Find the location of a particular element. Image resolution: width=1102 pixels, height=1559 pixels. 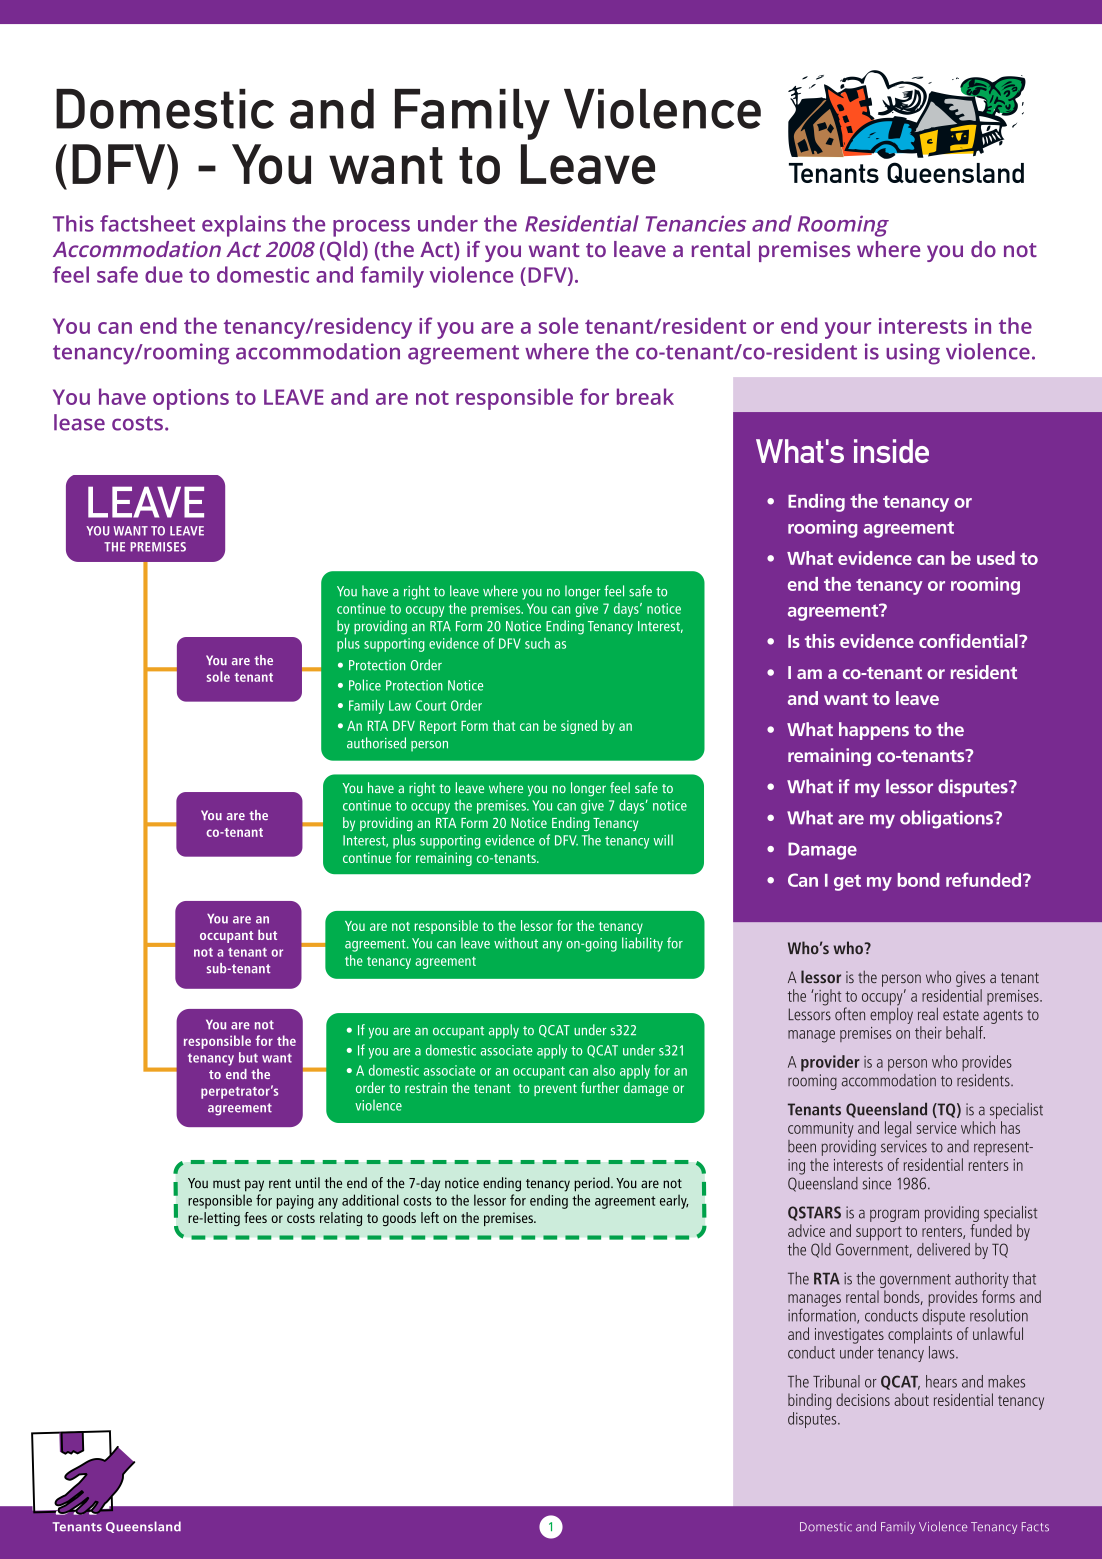

legal is located at coordinates (898, 1129).
